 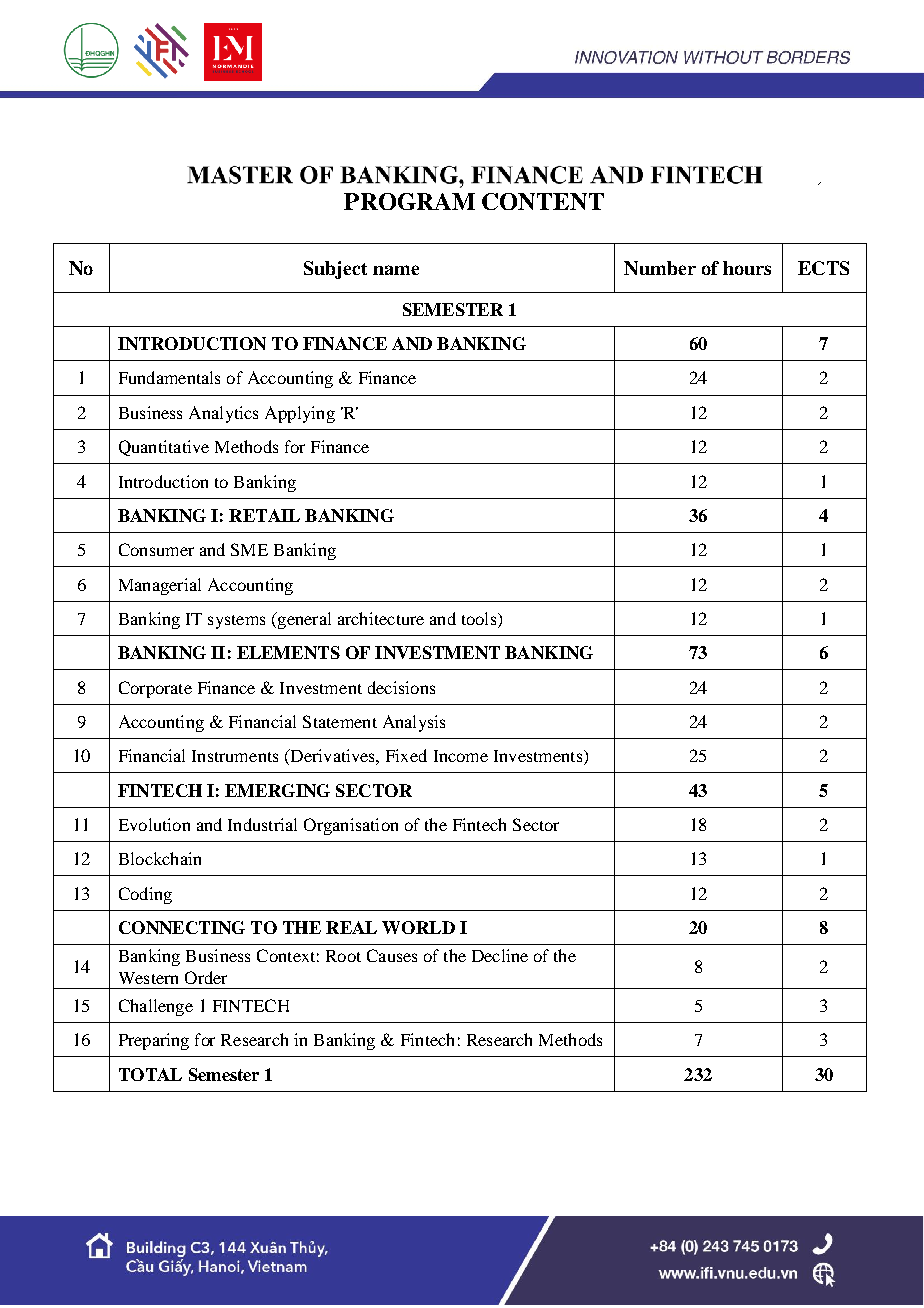 What do you see at coordinates (160, 858) in the screenshot?
I see `Blockchain` at bounding box center [160, 858].
